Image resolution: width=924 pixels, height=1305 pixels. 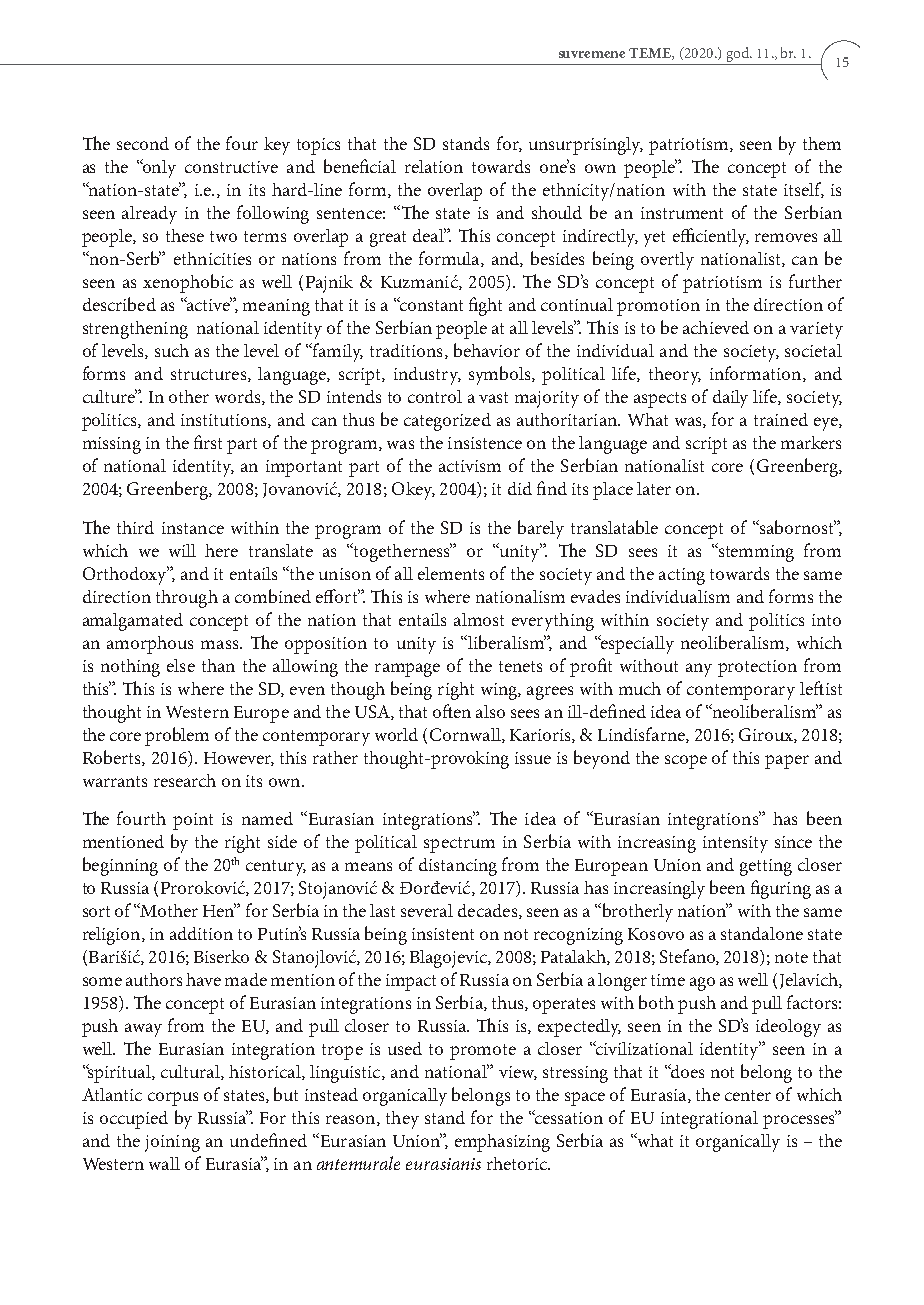 What do you see at coordinates (479, 619) in the document?
I see `almost` at bounding box center [479, 619].
